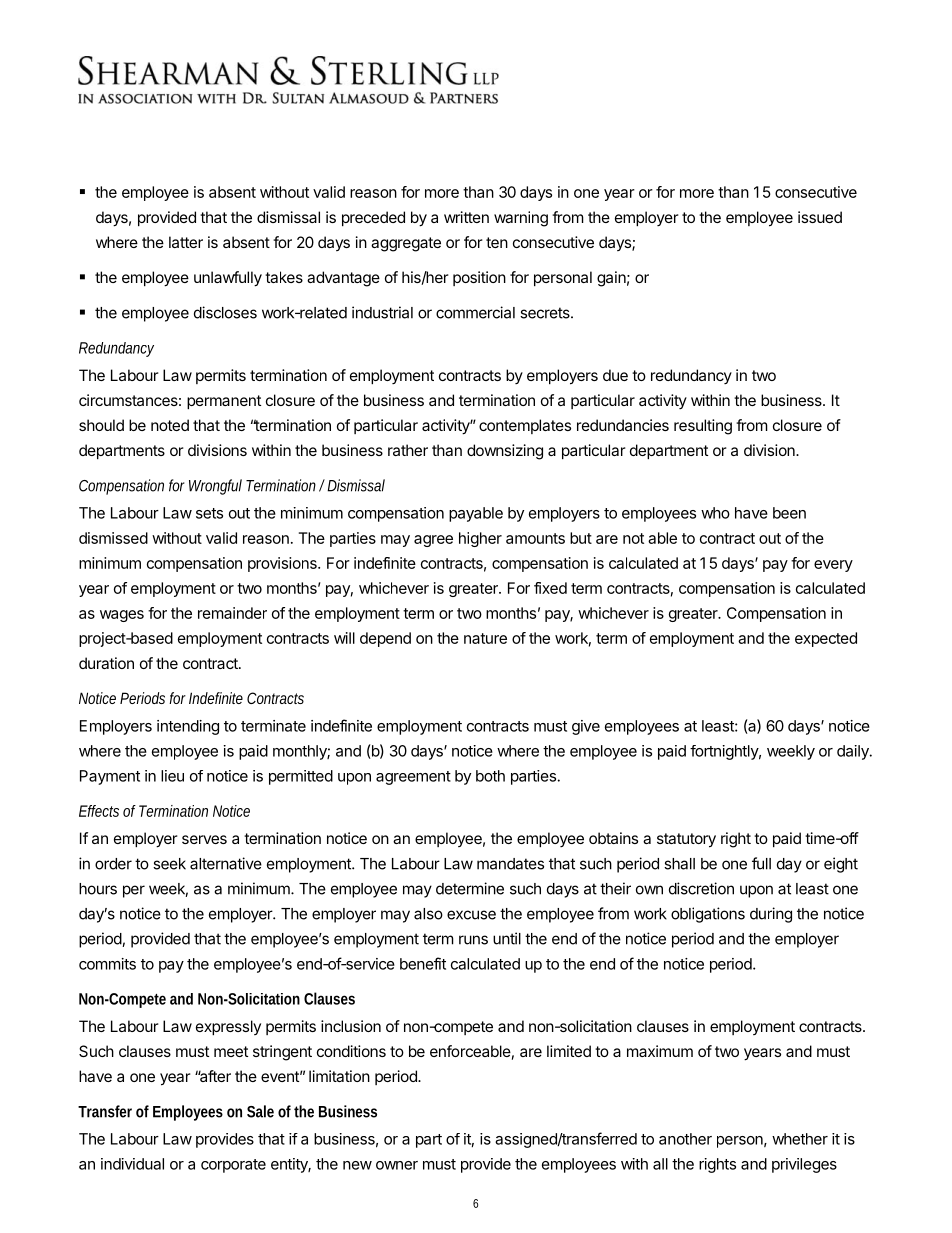 The image size is (952, 1233). What do you see at coordinates (170, 425) in the page?
I see `noted` at bounding box center [170, 425].
